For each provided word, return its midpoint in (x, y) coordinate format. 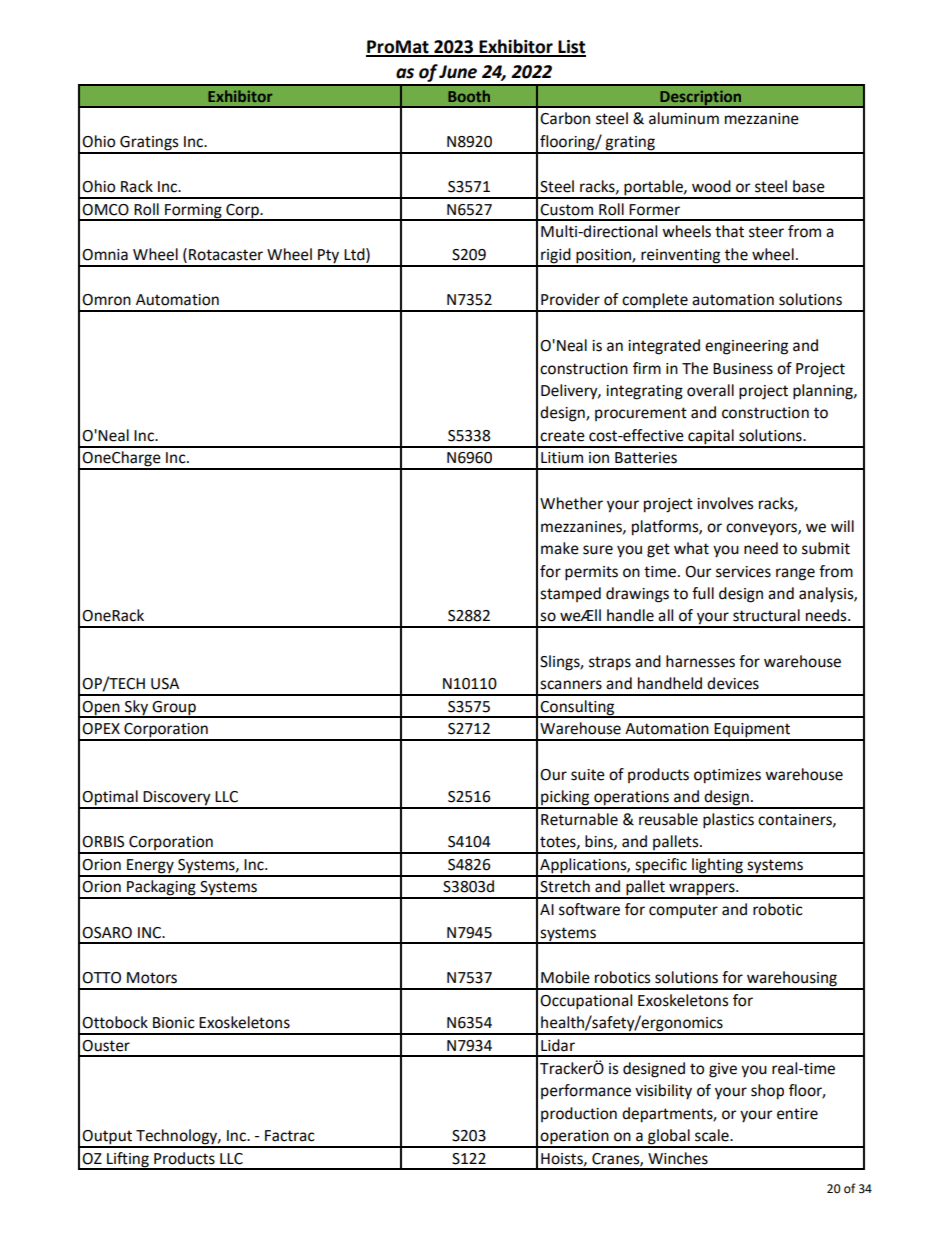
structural (766, 615)
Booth (469, 96)
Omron (106, 300)
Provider (570, 299)
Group (174, 709)
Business (743, 369)
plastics (728, 821)
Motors (152, 978)
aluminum (684, 118)
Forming (193, 212)
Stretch (565, 886)
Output (107, 1138)
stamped (570, 594)
